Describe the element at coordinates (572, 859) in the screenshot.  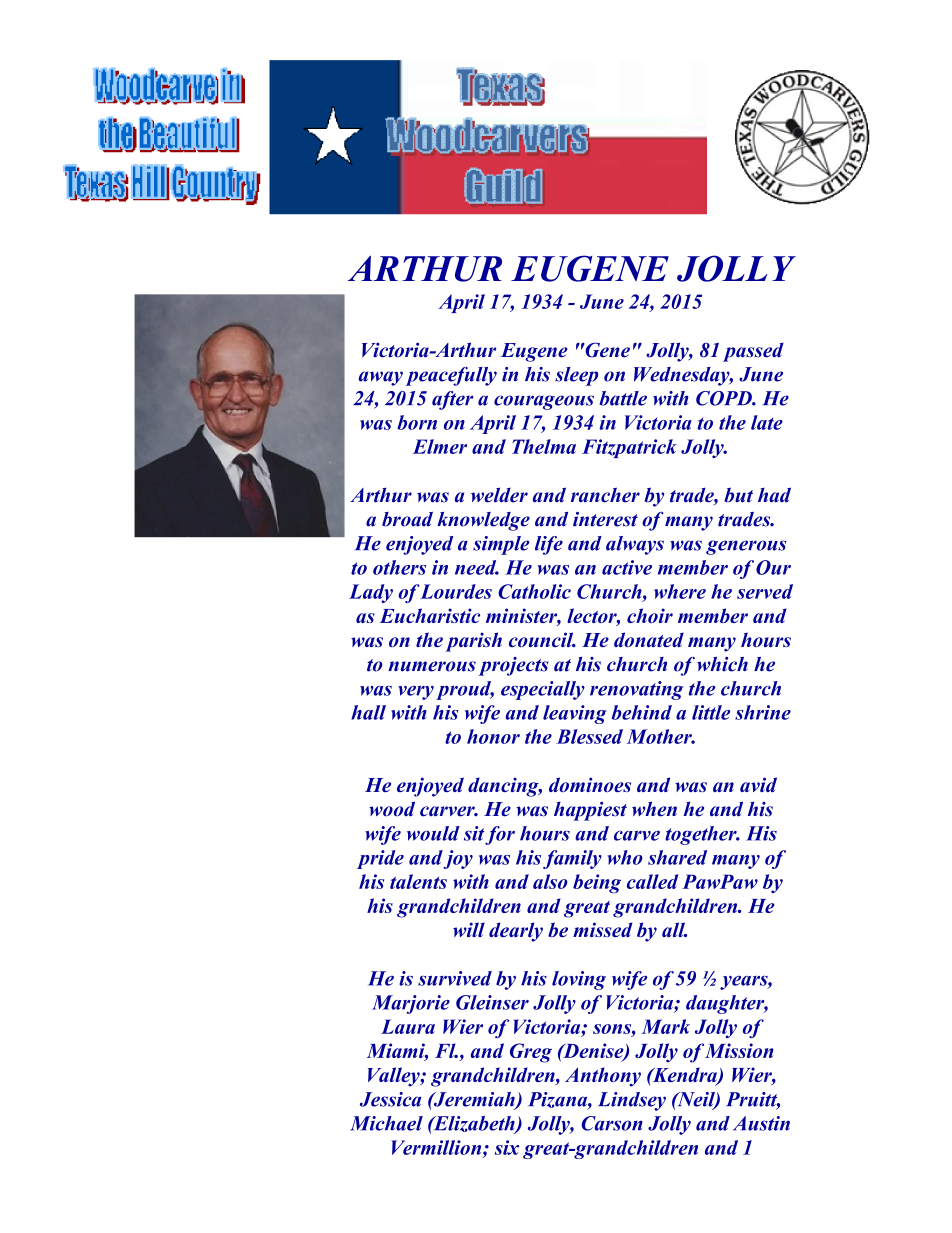
I see `family` at that location.
